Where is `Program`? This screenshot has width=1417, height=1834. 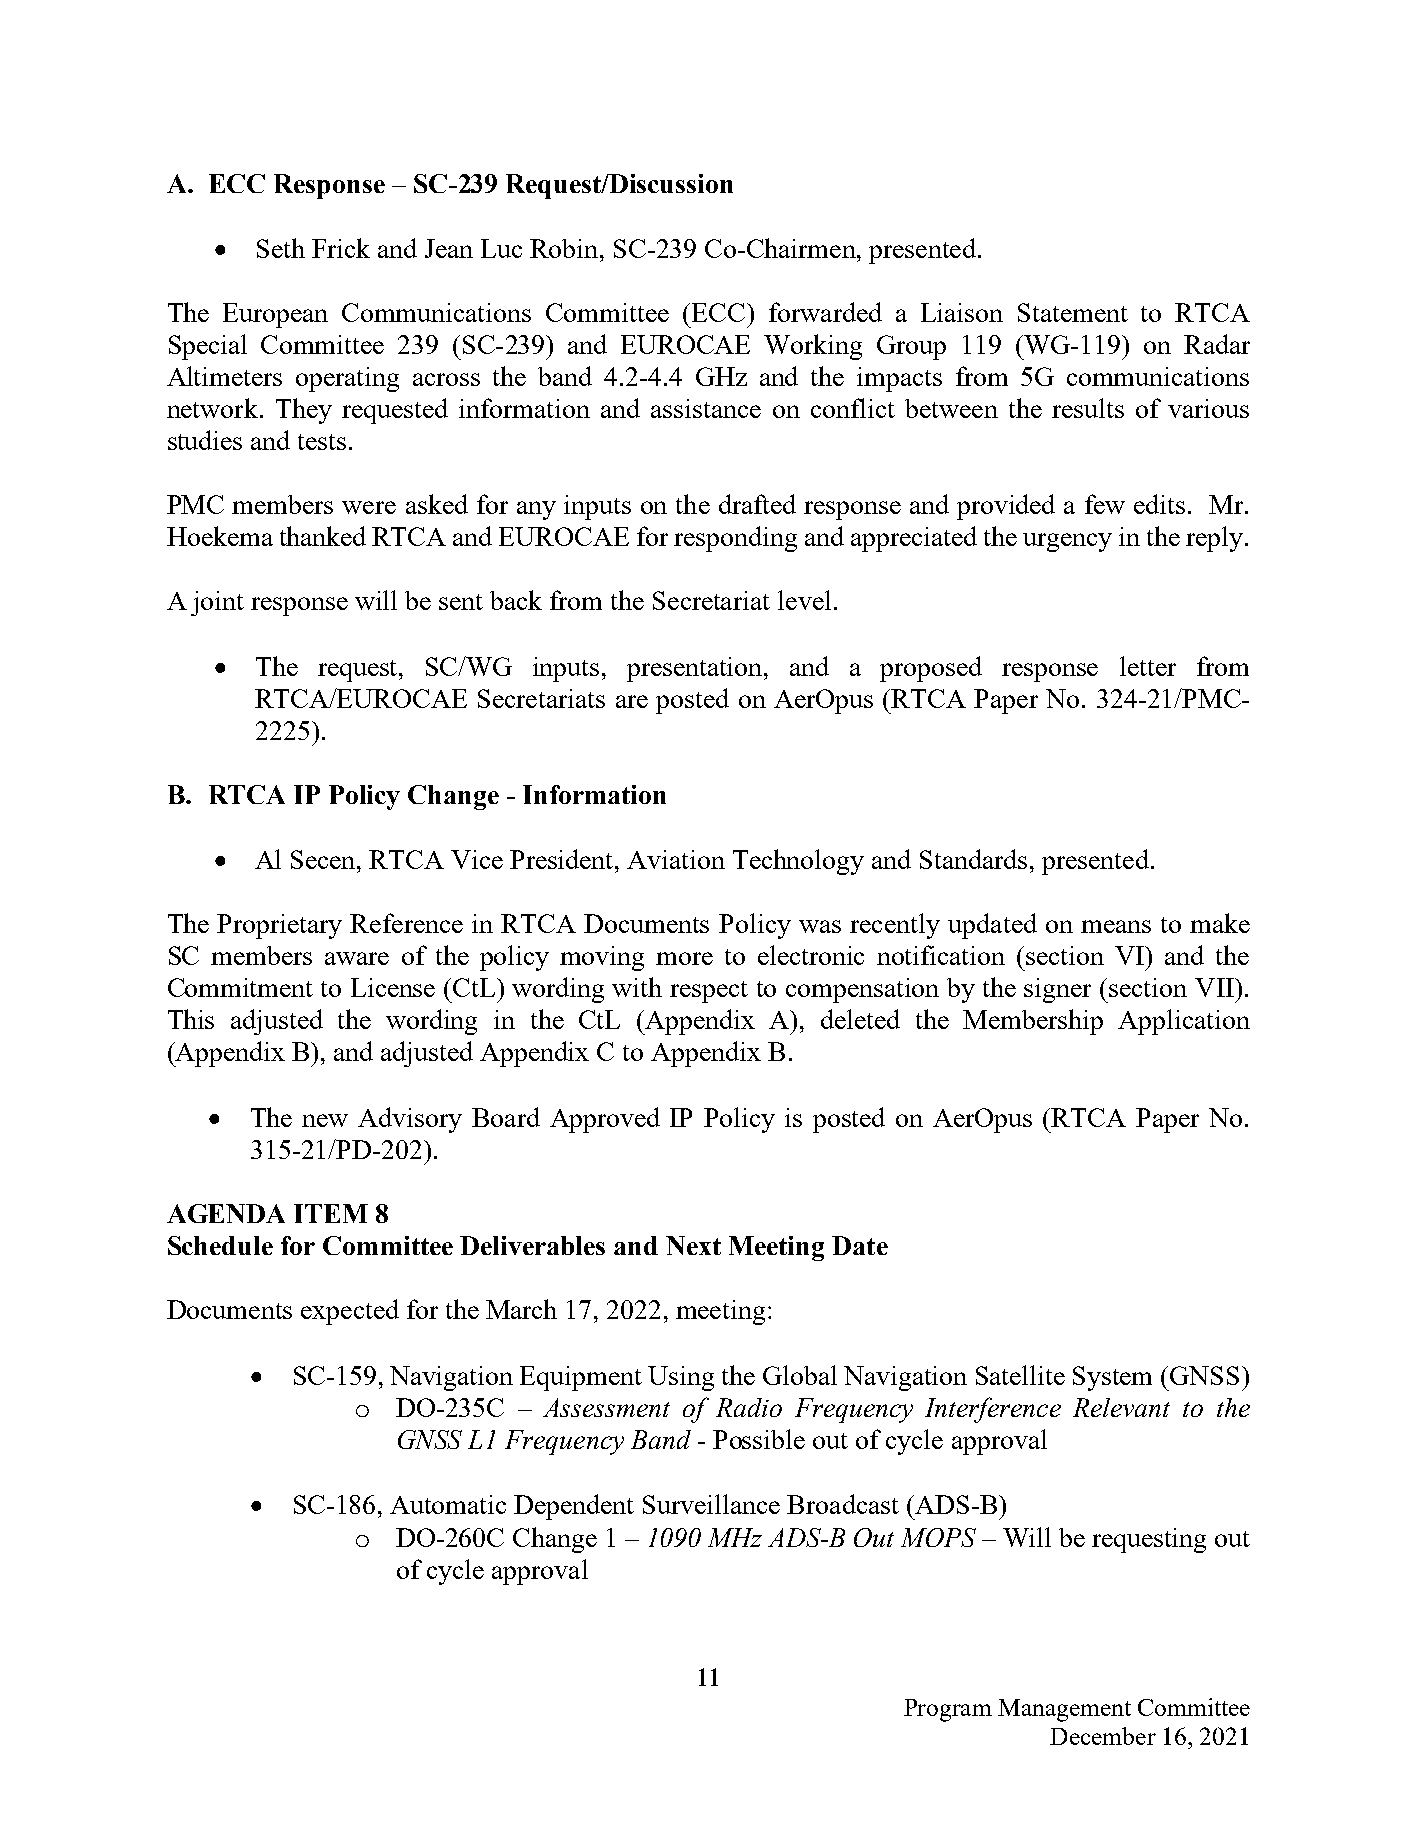
Program is located at coordinates (948, 1710).
